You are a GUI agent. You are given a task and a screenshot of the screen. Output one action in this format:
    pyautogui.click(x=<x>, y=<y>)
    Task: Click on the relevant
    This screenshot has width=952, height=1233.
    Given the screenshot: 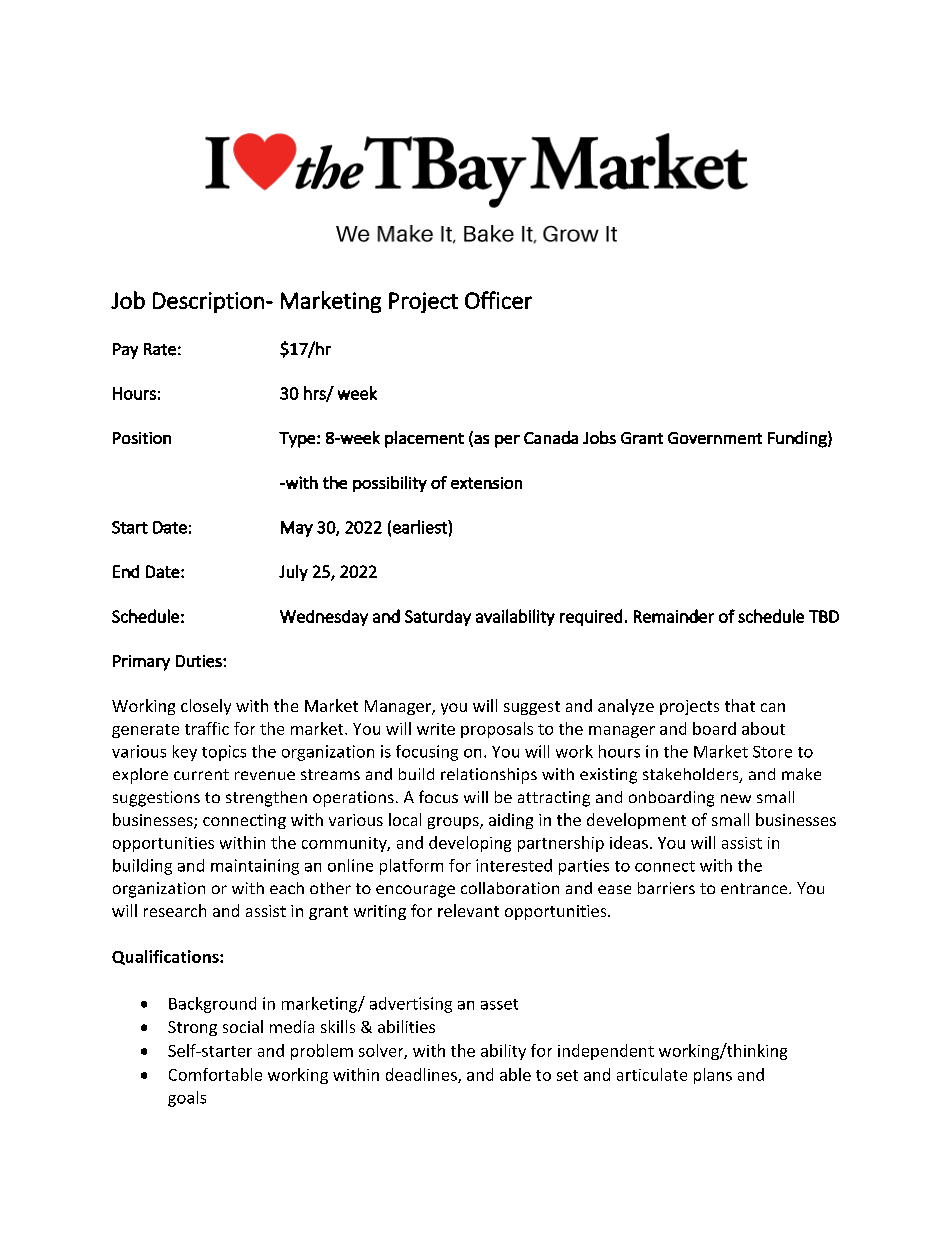 What is the action you would take?
    pyautogui.click(x=468, y=910)
